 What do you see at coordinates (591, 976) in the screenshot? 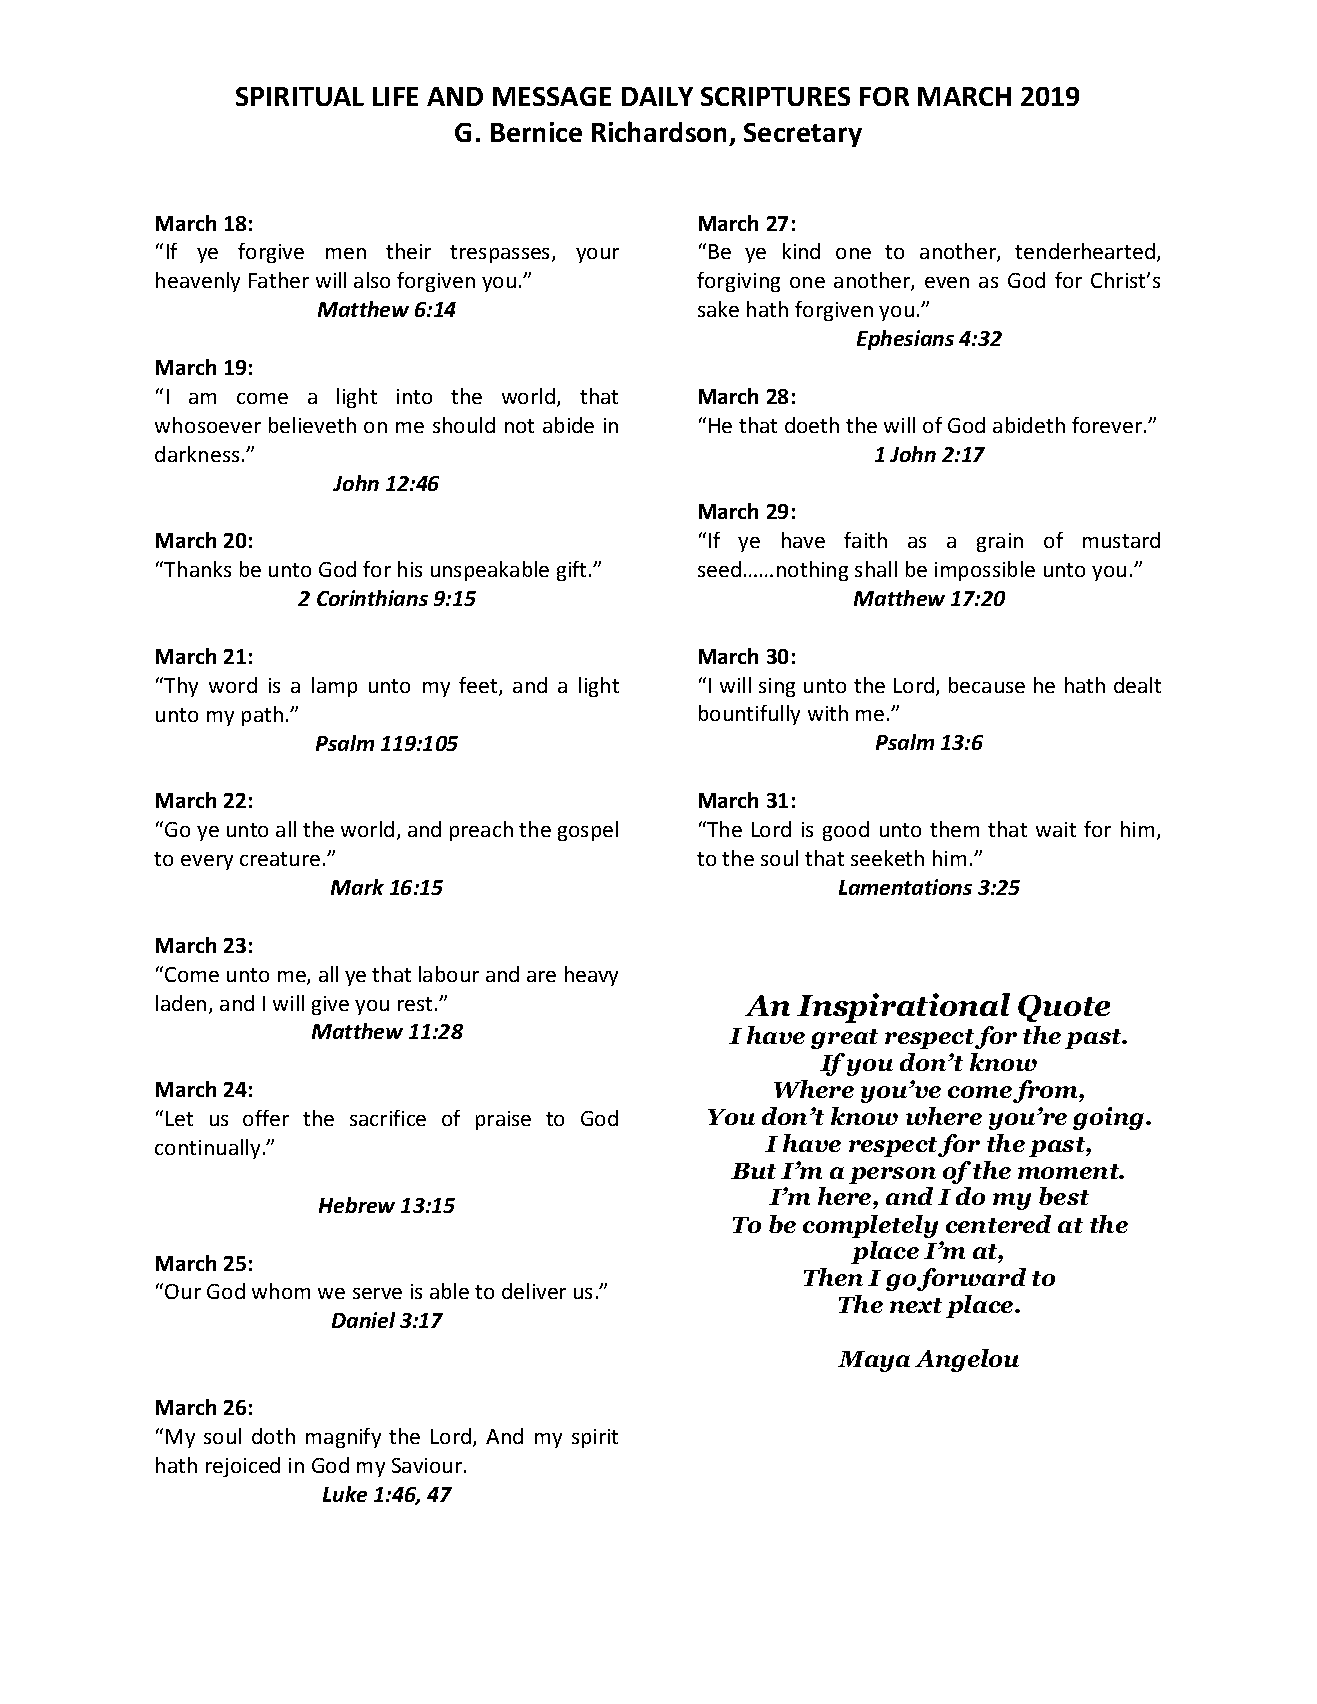
I see `heavy` at bounding box center [591, 976].
